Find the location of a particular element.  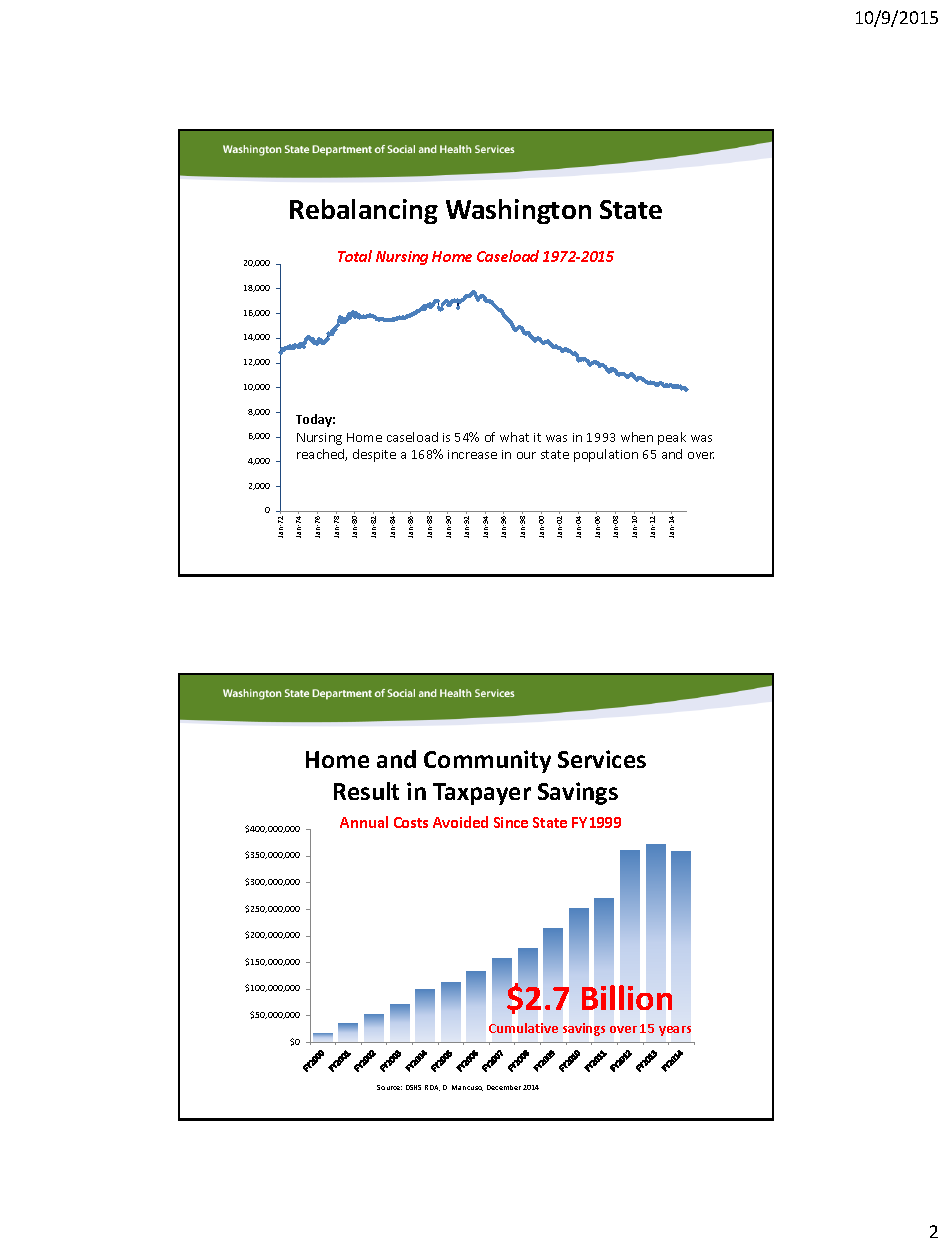

Services is located at coordinates (602, 759).
